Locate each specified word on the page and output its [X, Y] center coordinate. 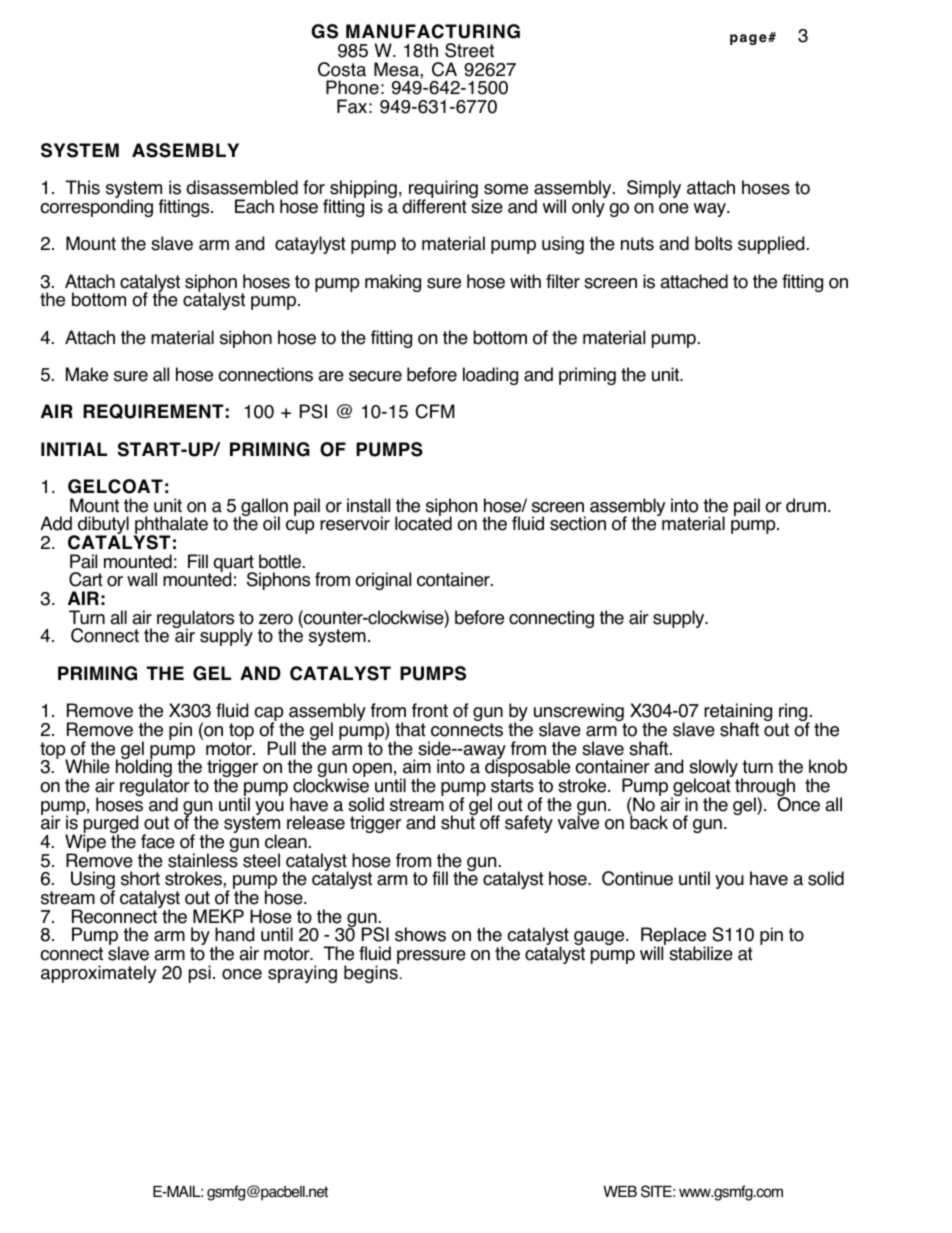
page [749, 39]
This [83, 187]
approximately [98, 974]
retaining [738, 713]
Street [469, 50]
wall [142, 579]
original [383, 581]
